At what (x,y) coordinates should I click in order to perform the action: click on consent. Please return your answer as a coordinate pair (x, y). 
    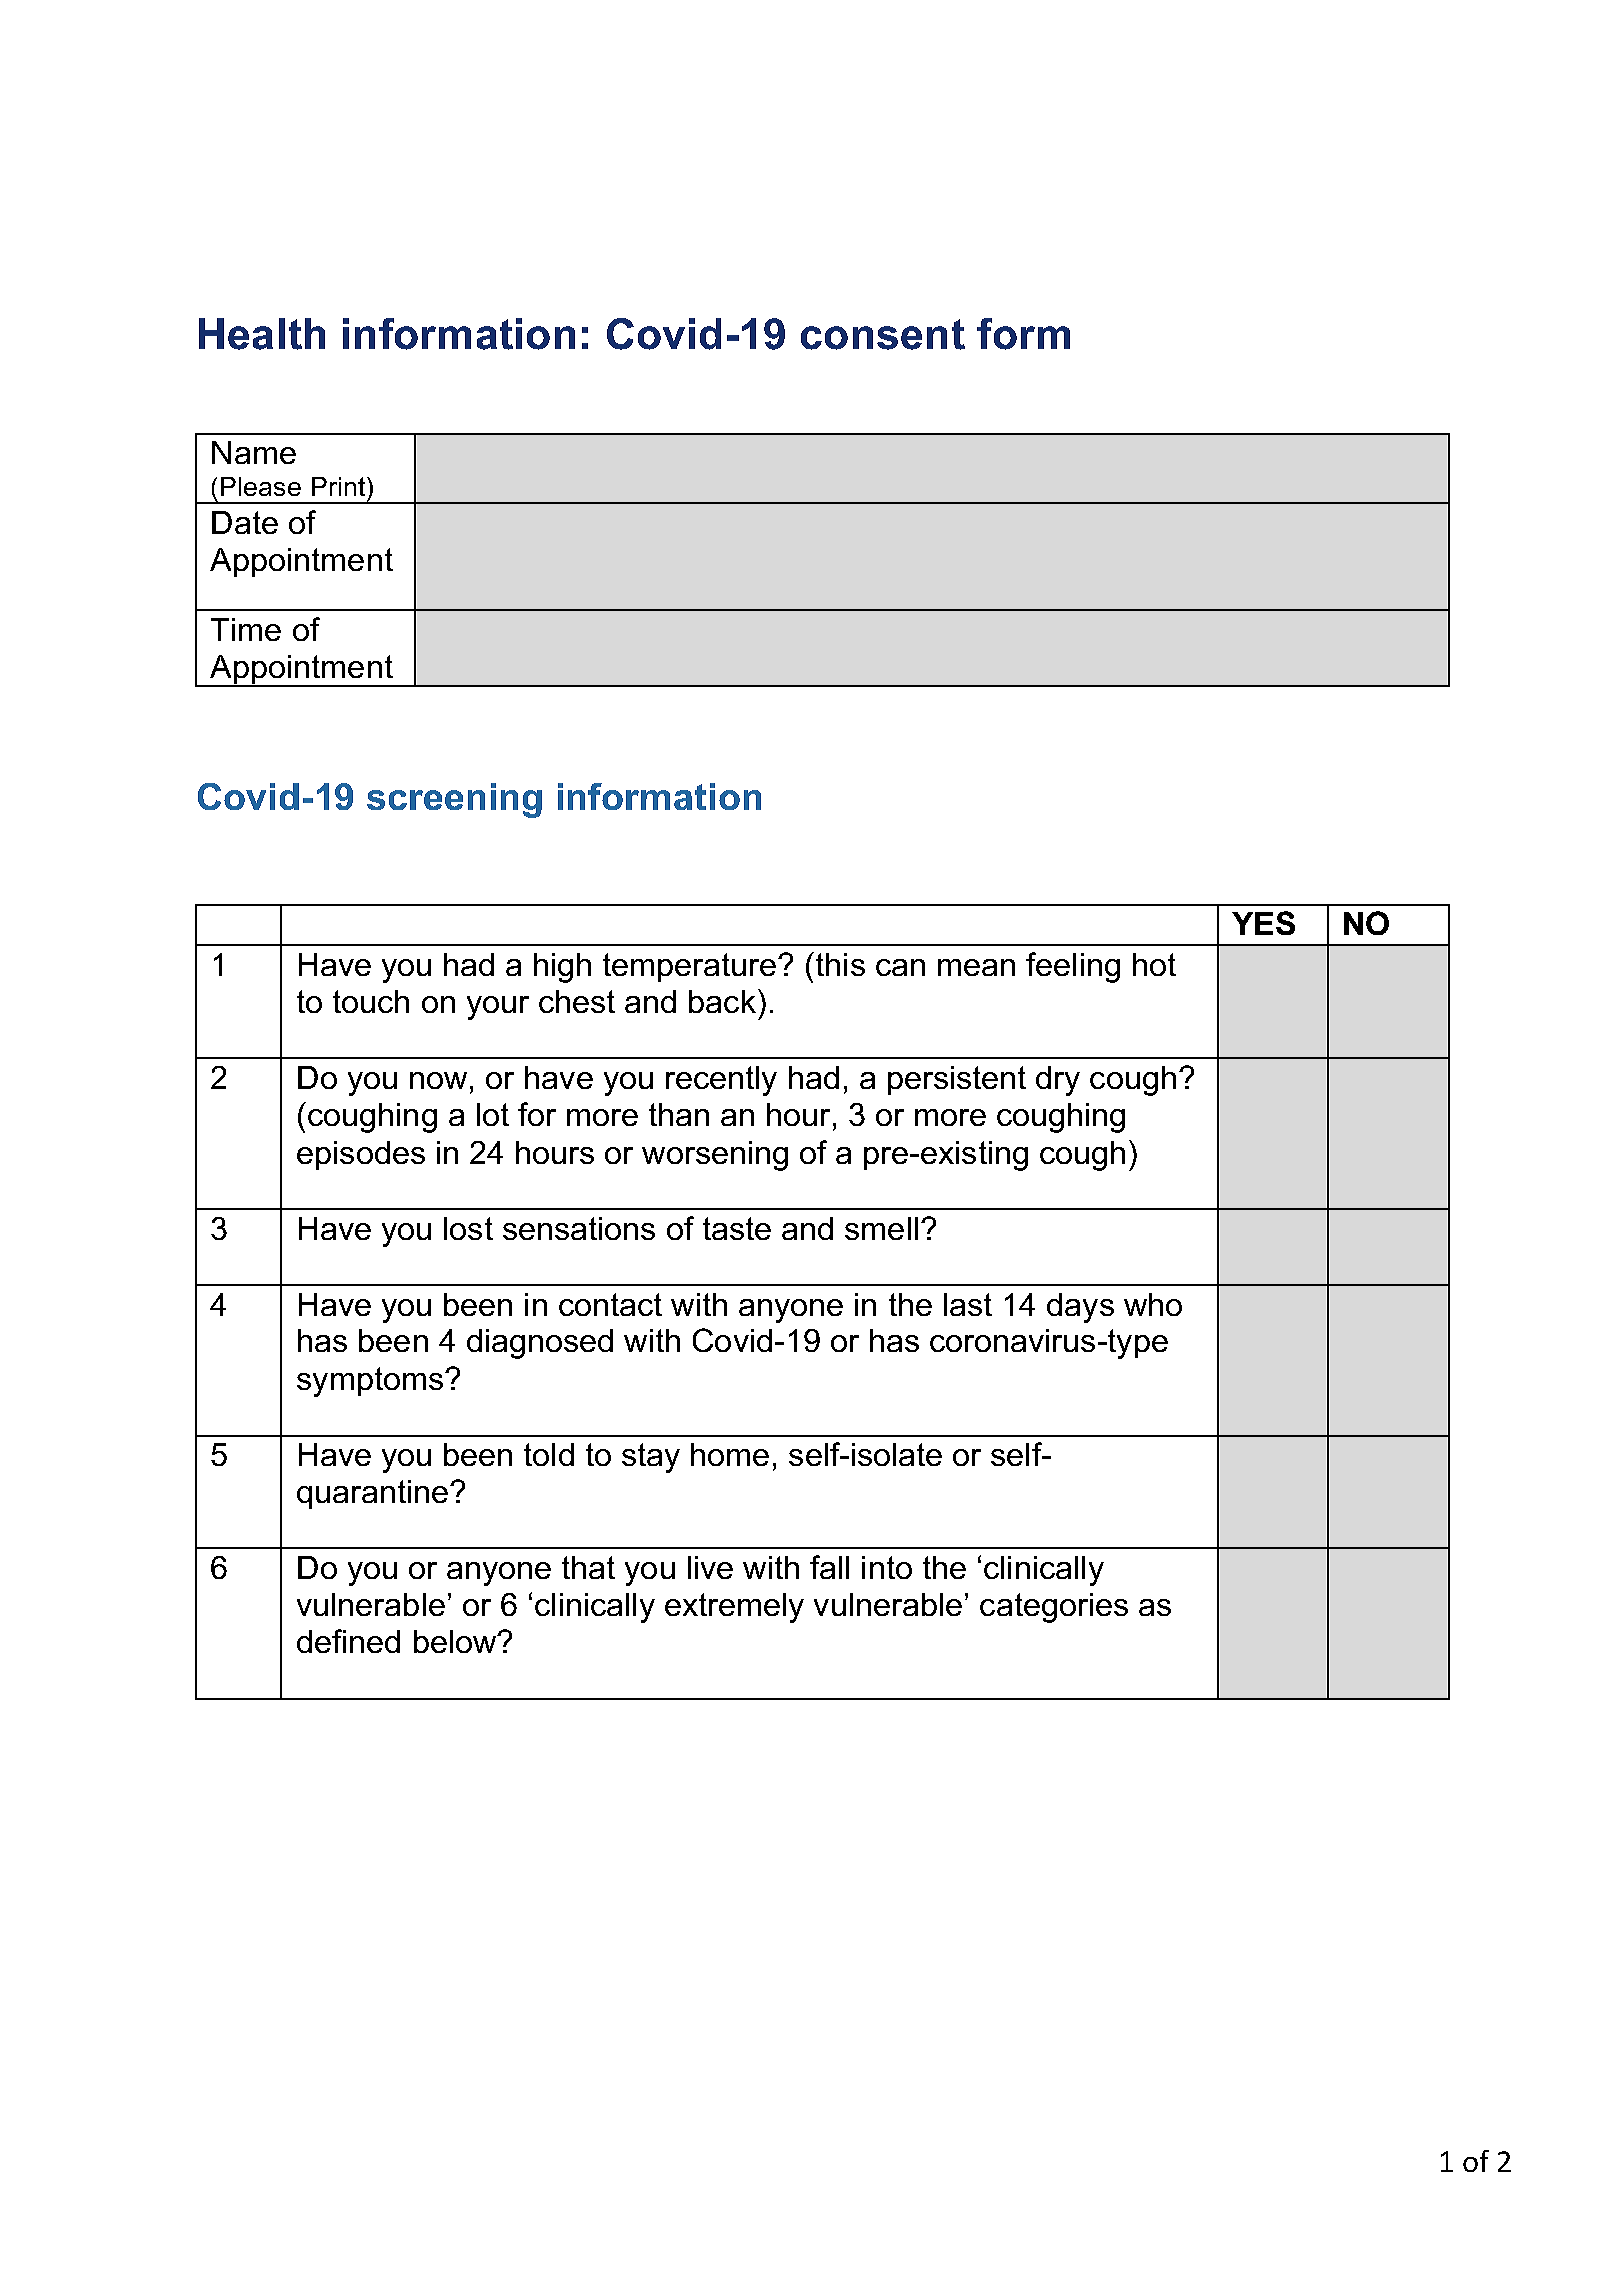
    Looking at the image, I should click on (883, 334).
